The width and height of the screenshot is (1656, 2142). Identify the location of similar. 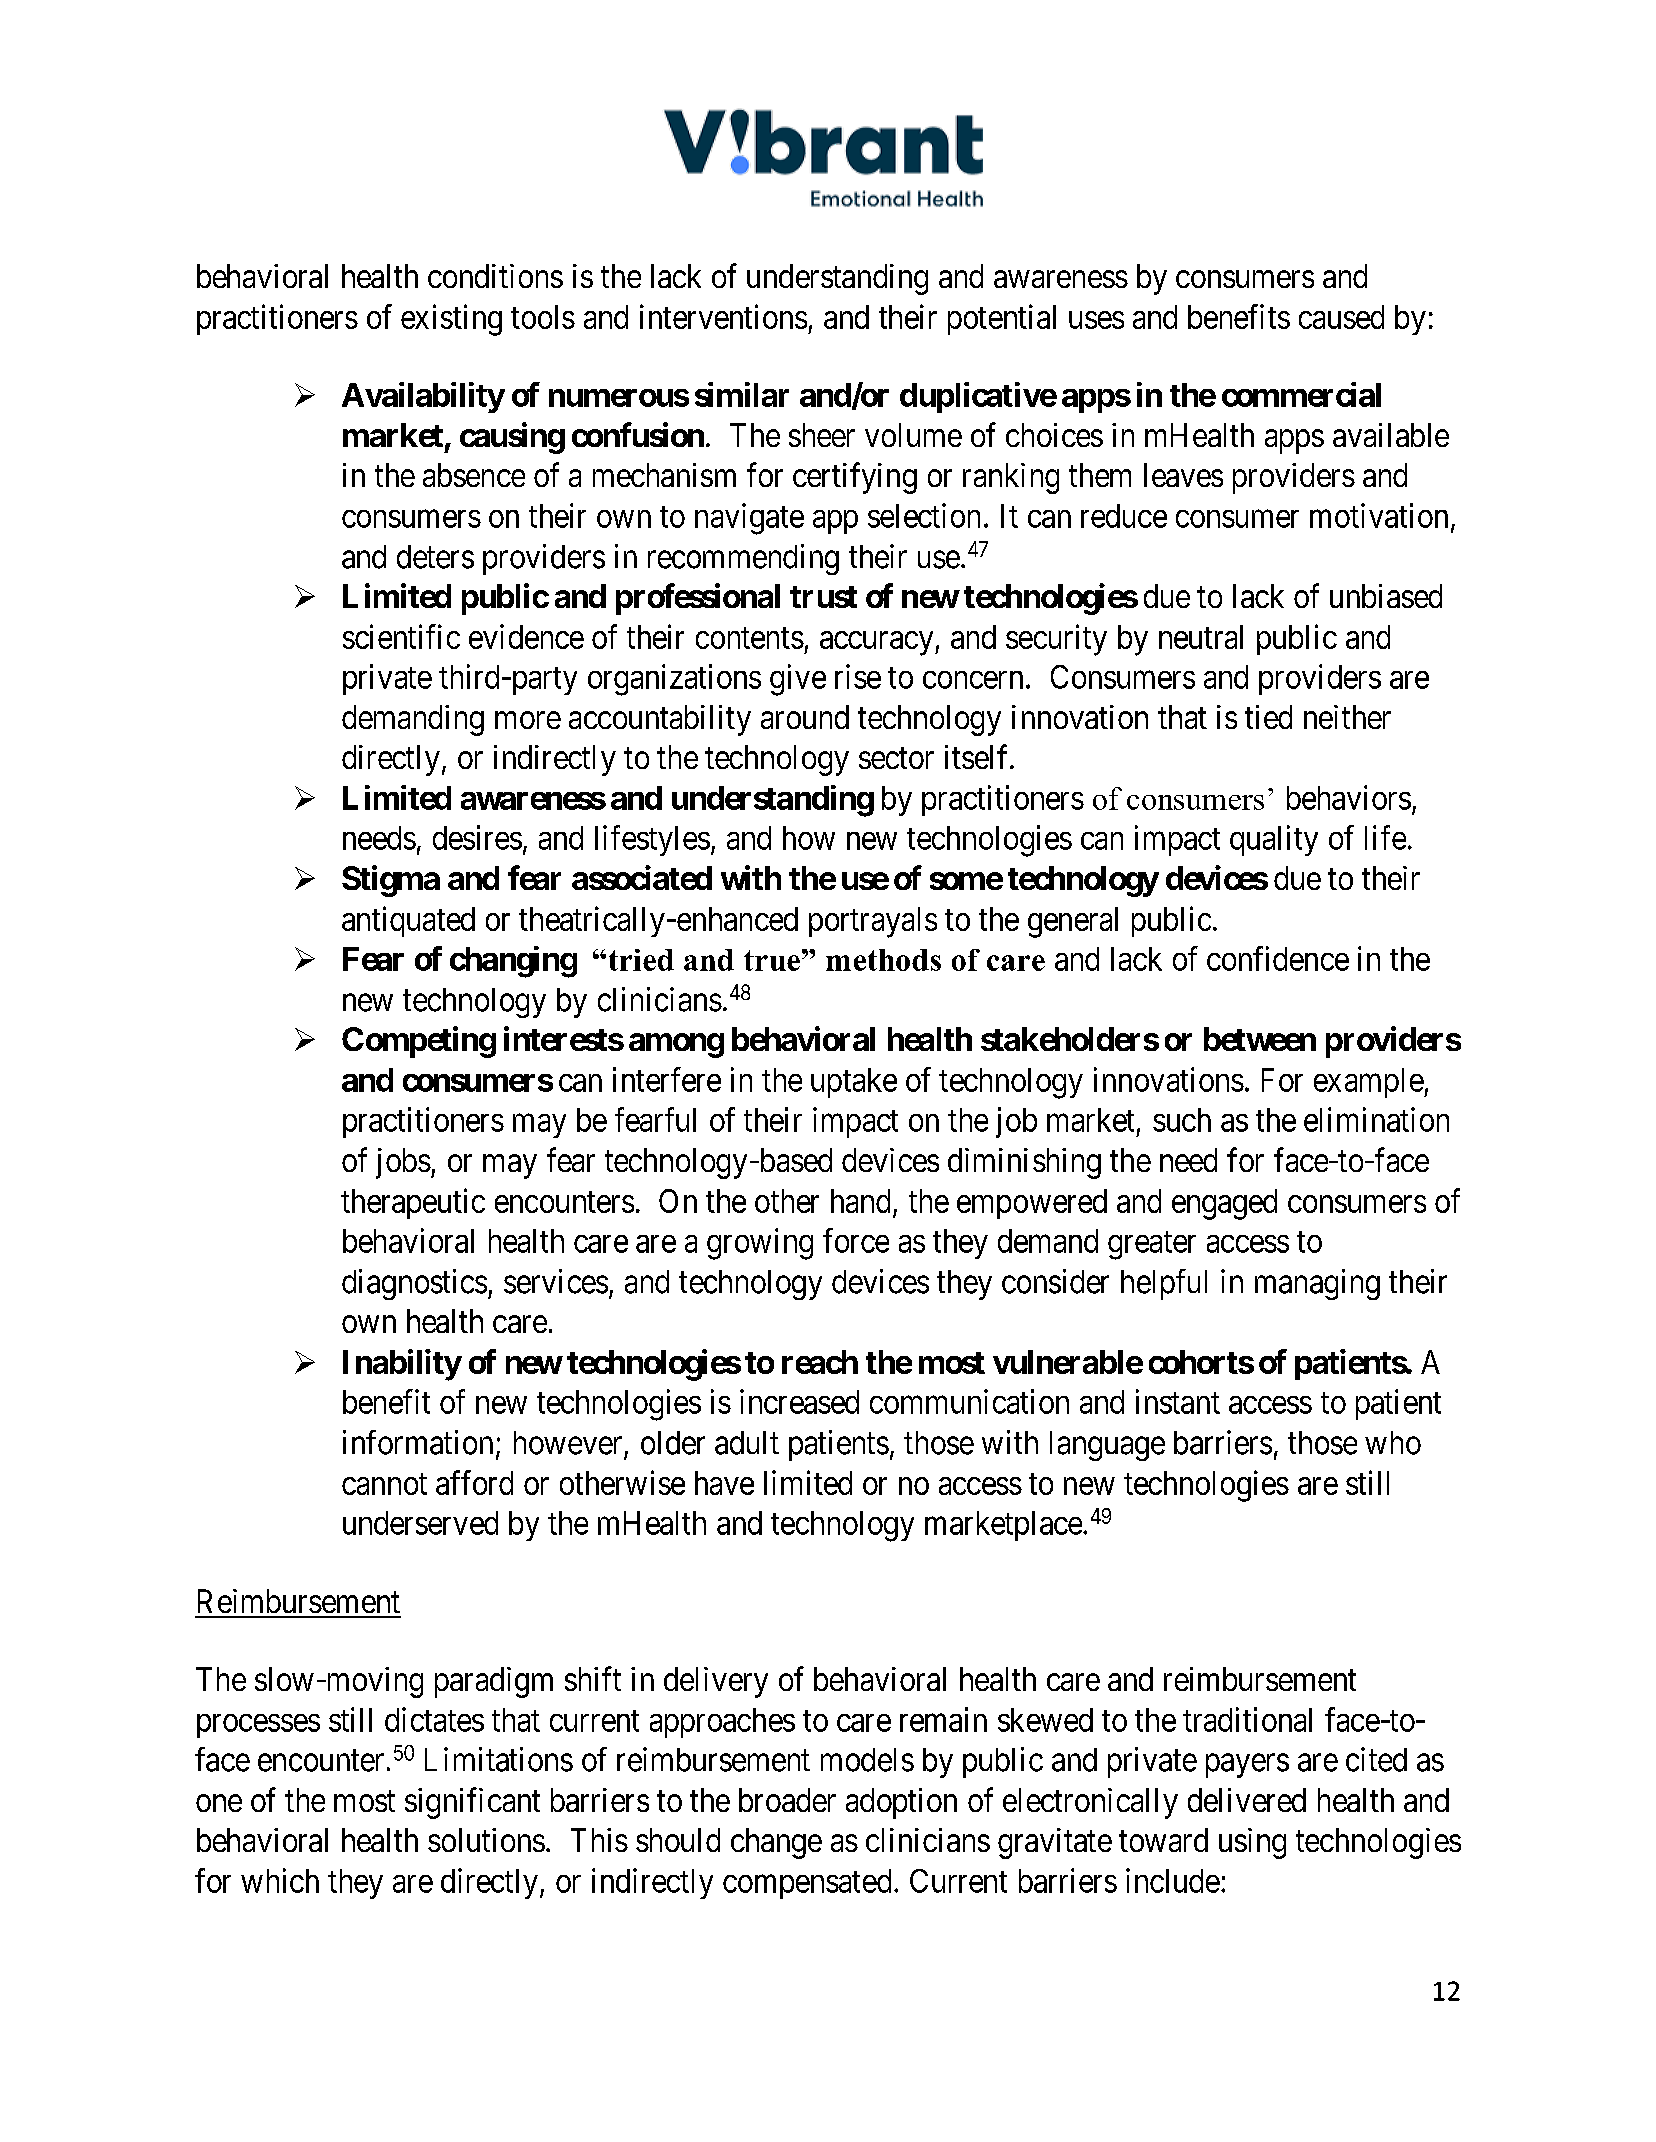
(742, 394).
